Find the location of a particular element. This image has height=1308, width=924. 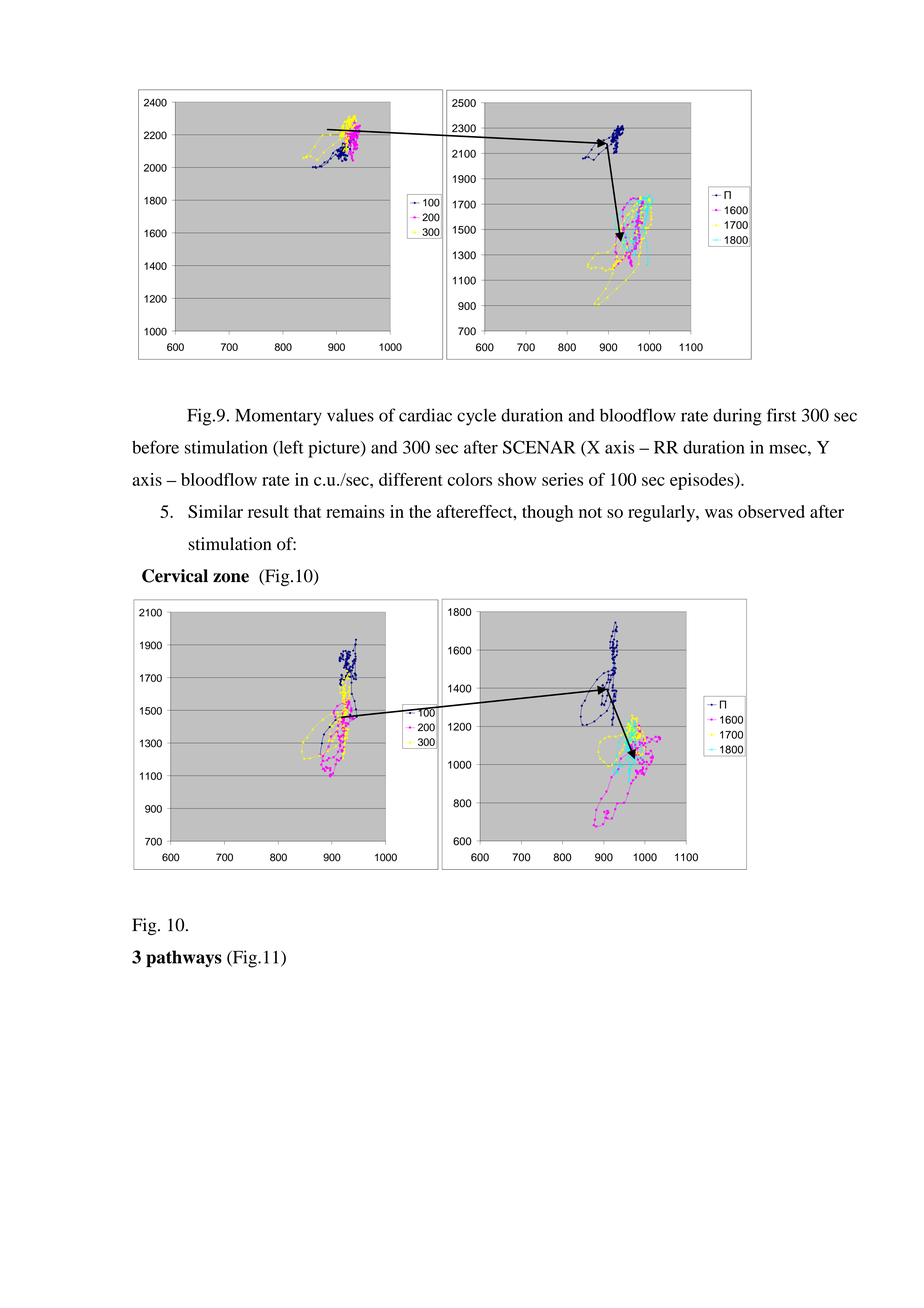

zone is located at coordinates (231, 578).
